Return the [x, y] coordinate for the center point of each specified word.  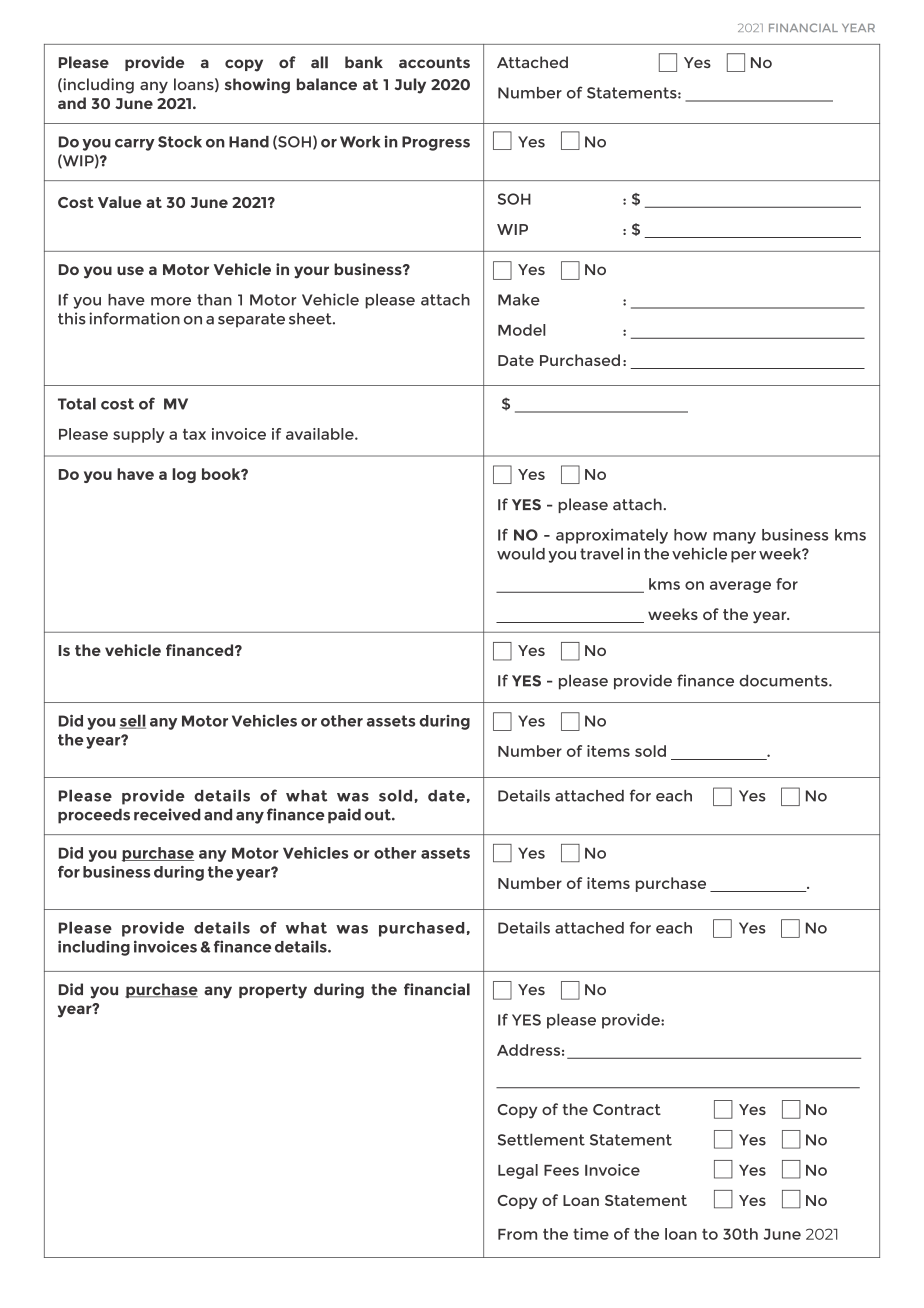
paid [344, 816]
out [379, 815]
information [134, 318]
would [521, 553]
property [273, 991]
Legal [518, 1171]
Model [522, 330]
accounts [434, 62]
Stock [180, 142]
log [184, 475]
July [410, 86]
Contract [627, 1109]
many [734, 538]
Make [519, 300]
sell [132, 721]
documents [784, 681]
